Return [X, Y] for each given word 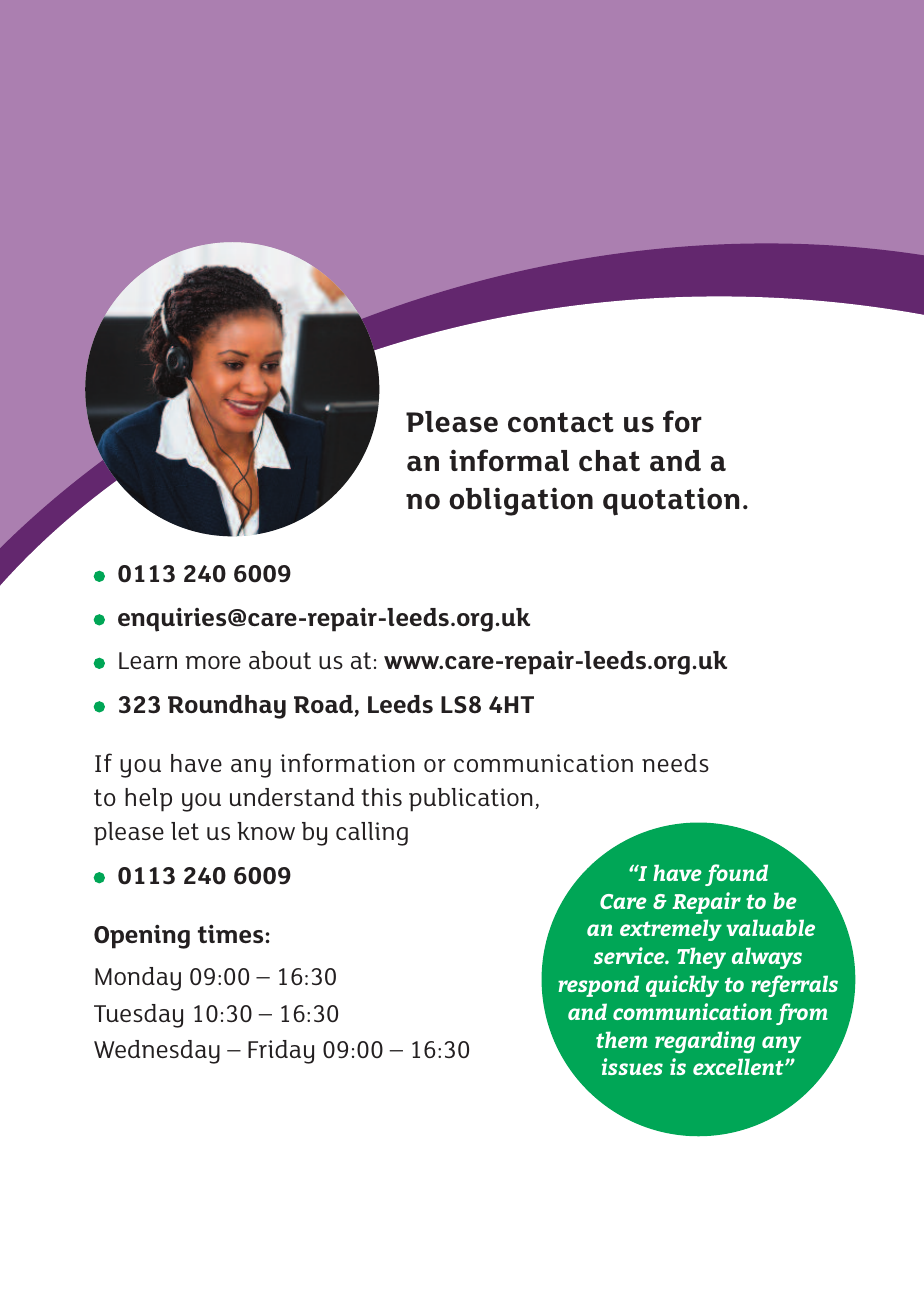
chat [609, 461]
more [213, 662]
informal [509, 460]
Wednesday [157, 1052]
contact [561, 422]
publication [471, 800]
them [622, 1039]
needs [675, 763]
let [185, 831]
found [736, 875]
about [280, 660]
